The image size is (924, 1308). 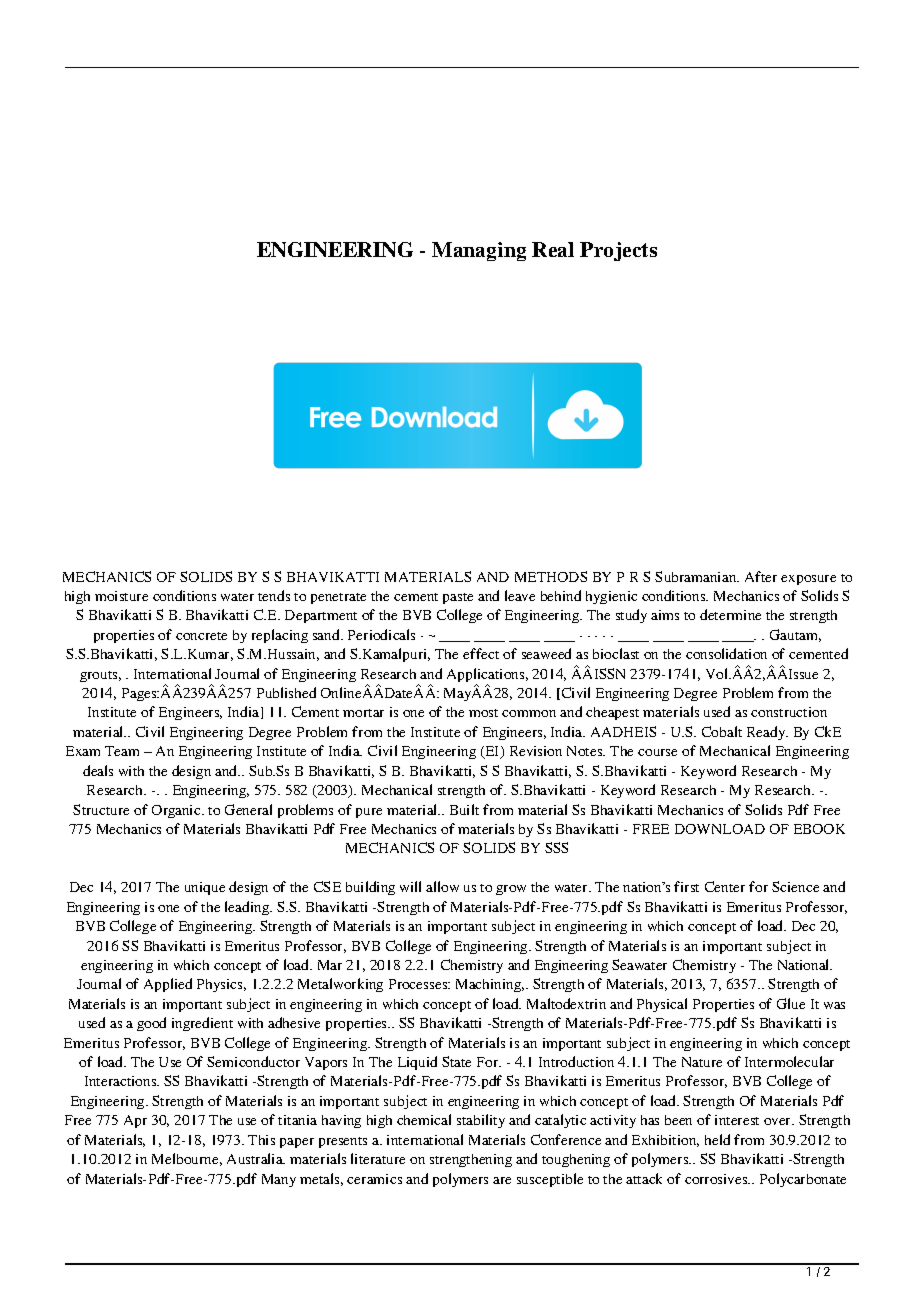 I want to click on stability, so click(x=481, y=1121).
